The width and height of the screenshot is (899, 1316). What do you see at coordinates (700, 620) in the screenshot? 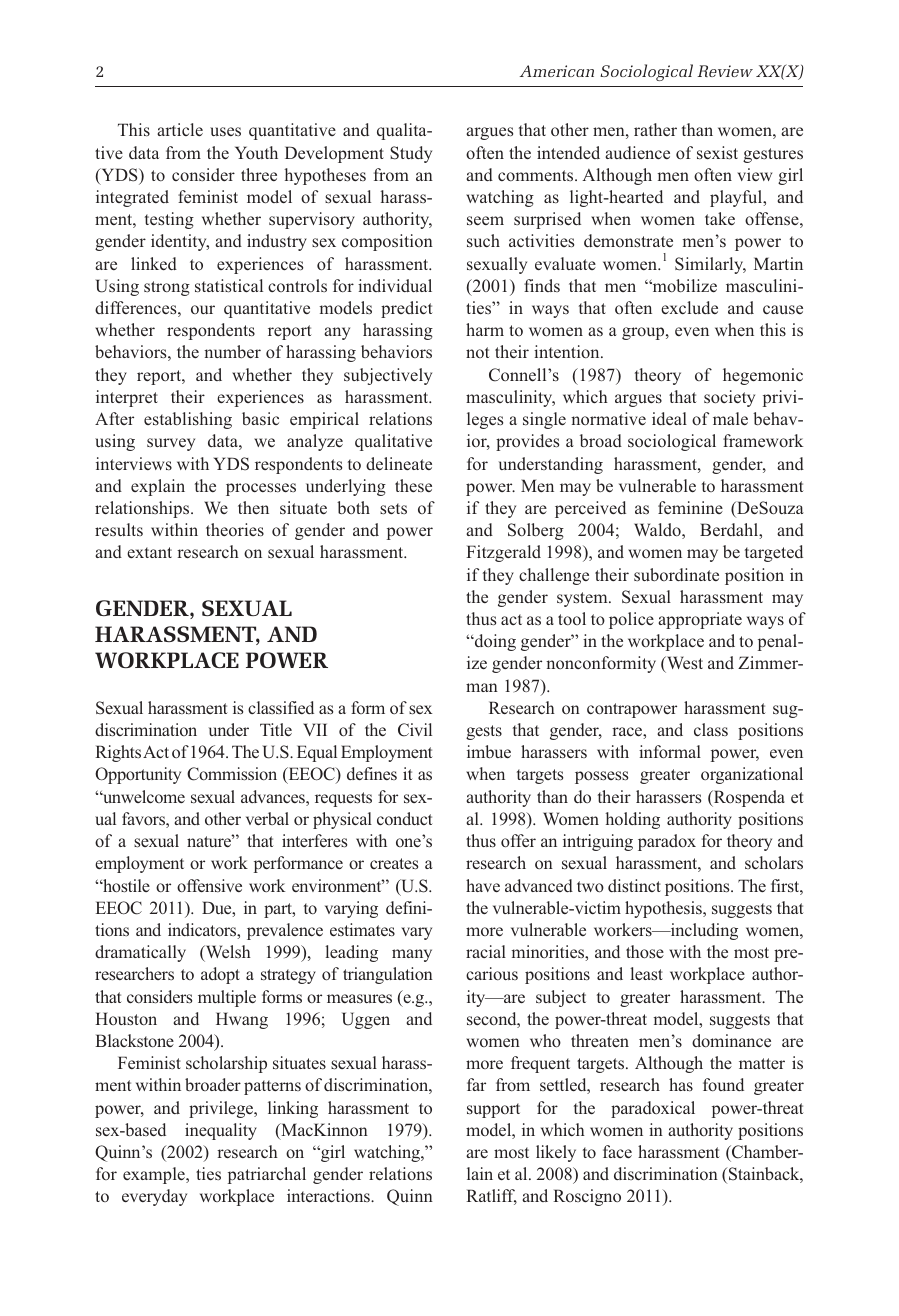
I see `appropriate` at bounding box center [700, 620].
